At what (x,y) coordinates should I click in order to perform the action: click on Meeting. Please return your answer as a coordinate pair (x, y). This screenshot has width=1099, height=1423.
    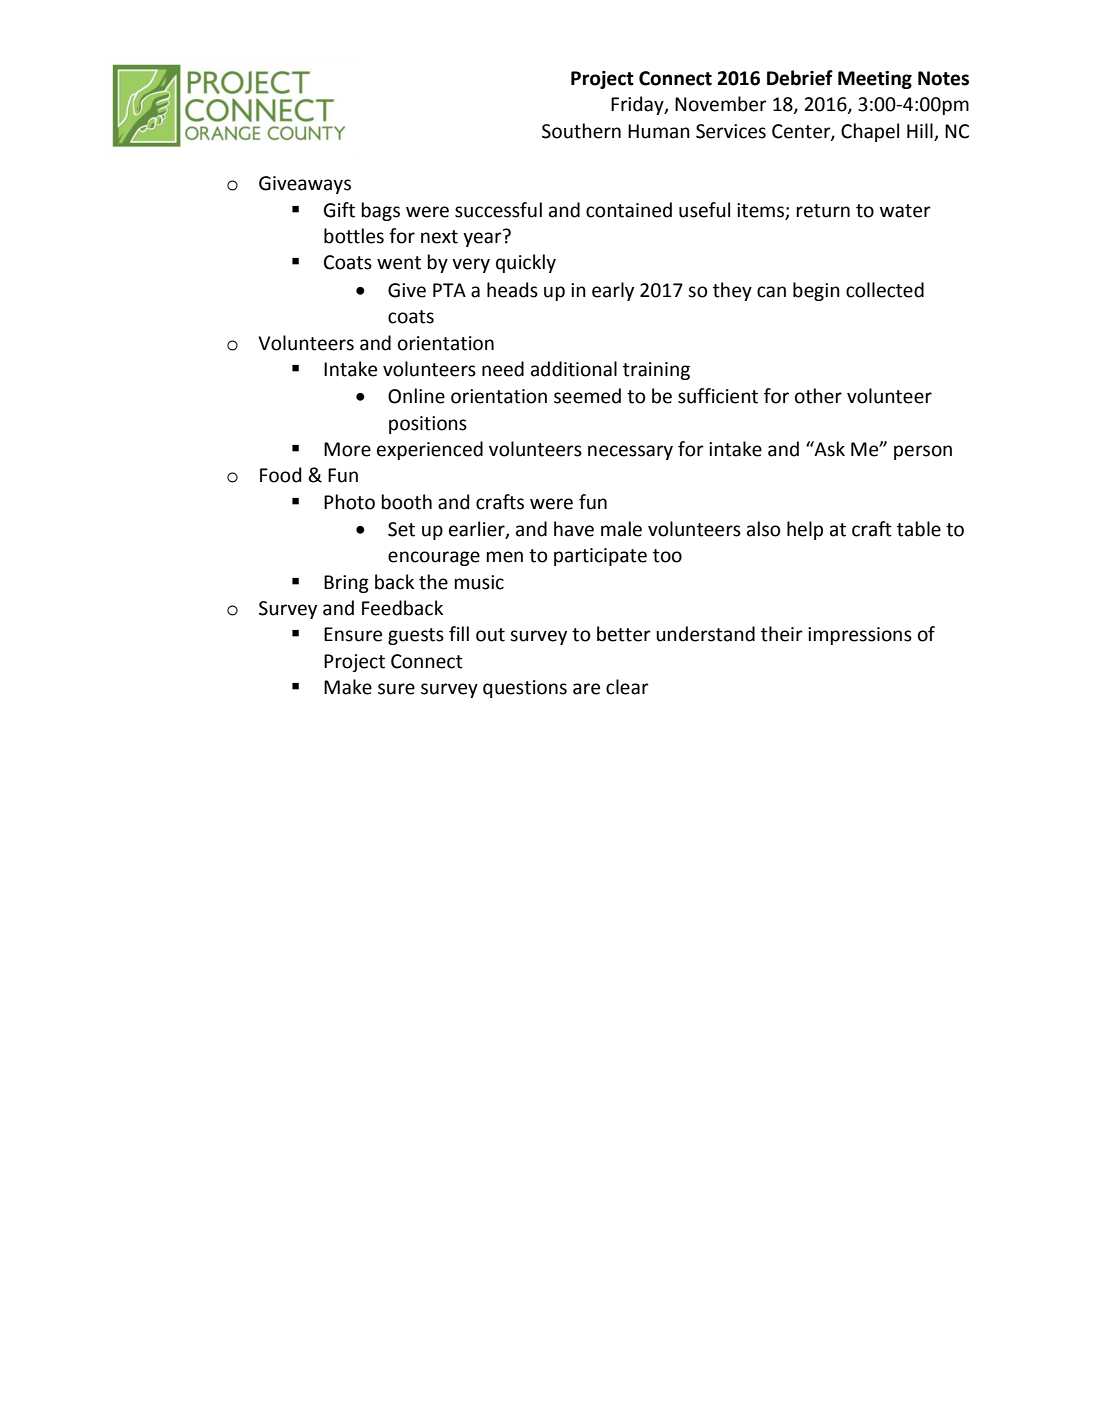
    Looking at the image, I should click on (875, 80).
